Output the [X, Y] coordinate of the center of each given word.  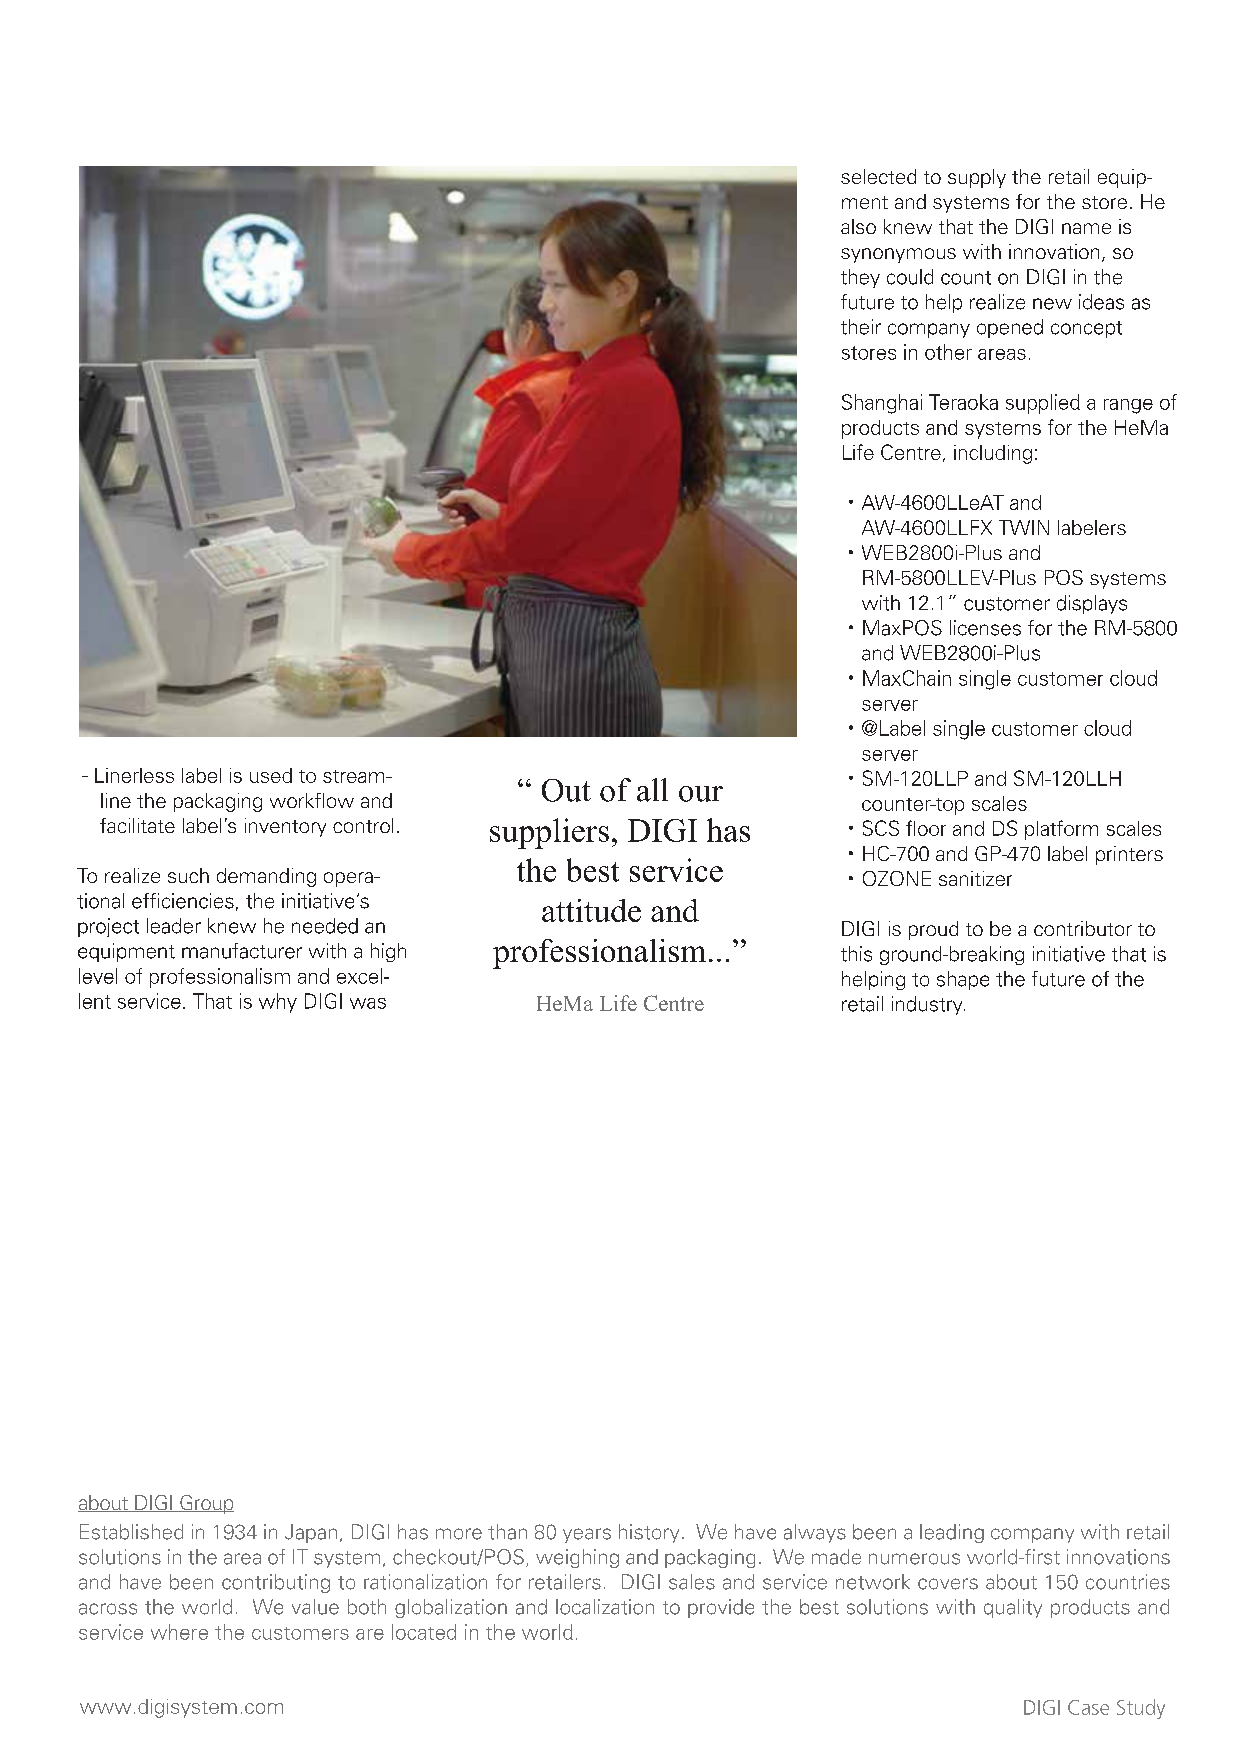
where [179, 1632]
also [858, 226]
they [860, 278]
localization [605, 1607]
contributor [1083, 928]
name [1086, 228]
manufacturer [242, 951]
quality [1013, 1608]
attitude [591, 910]
